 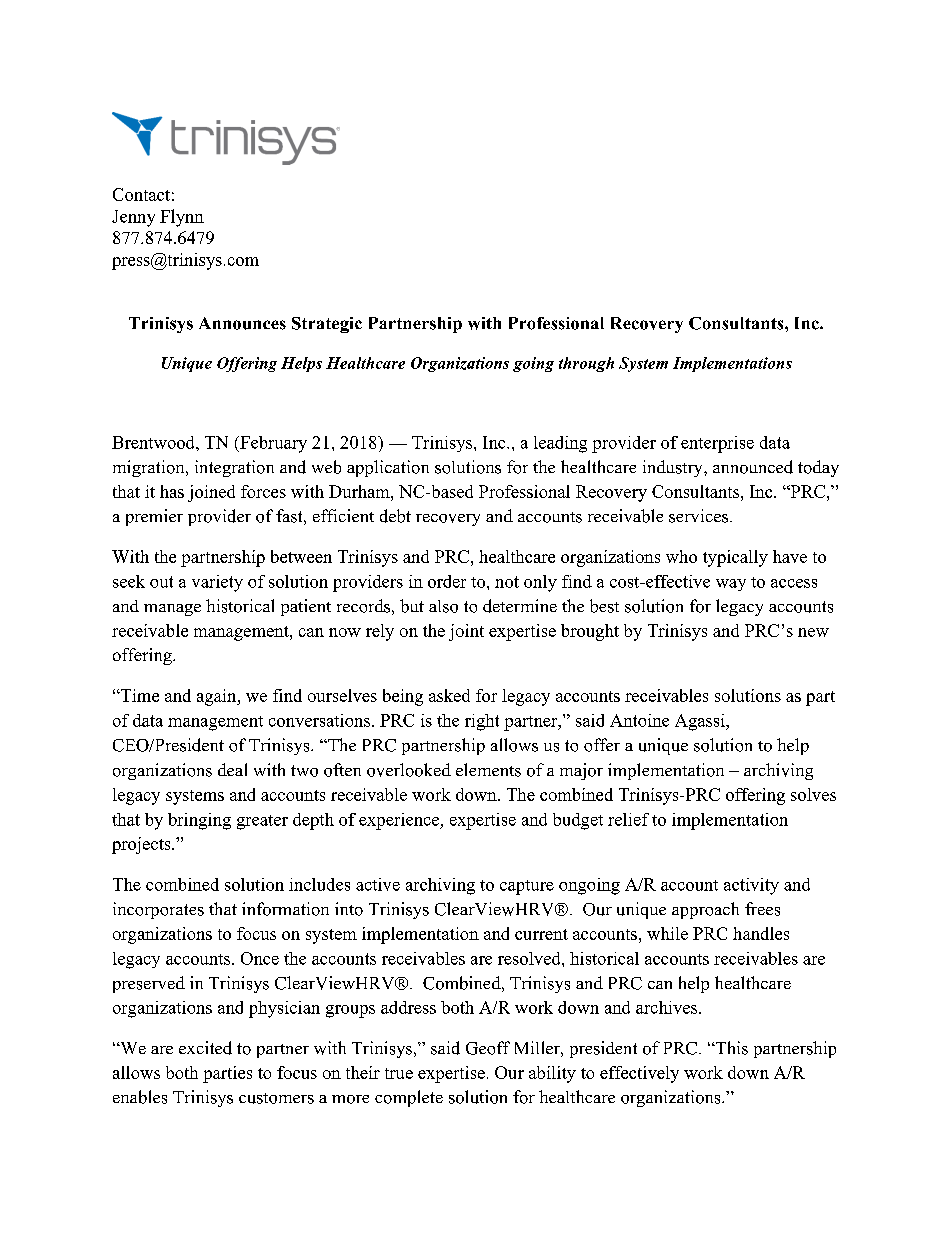 What do you see at coordinates (327, 325) in the screenshot?
I see `Strategic` at bounding box center [327, 325].
